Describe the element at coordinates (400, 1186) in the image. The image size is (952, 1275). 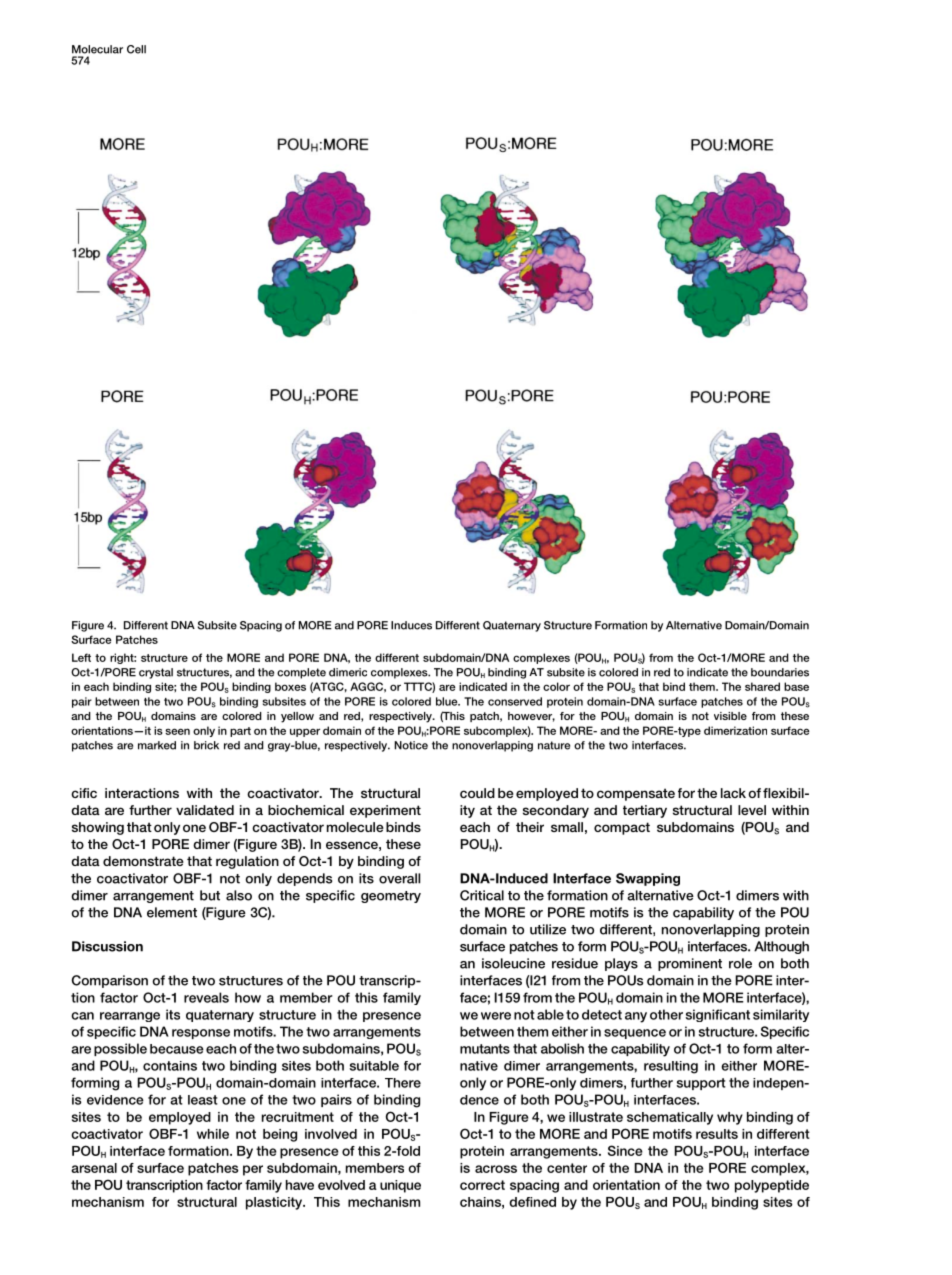
I see `unique` at that location.
